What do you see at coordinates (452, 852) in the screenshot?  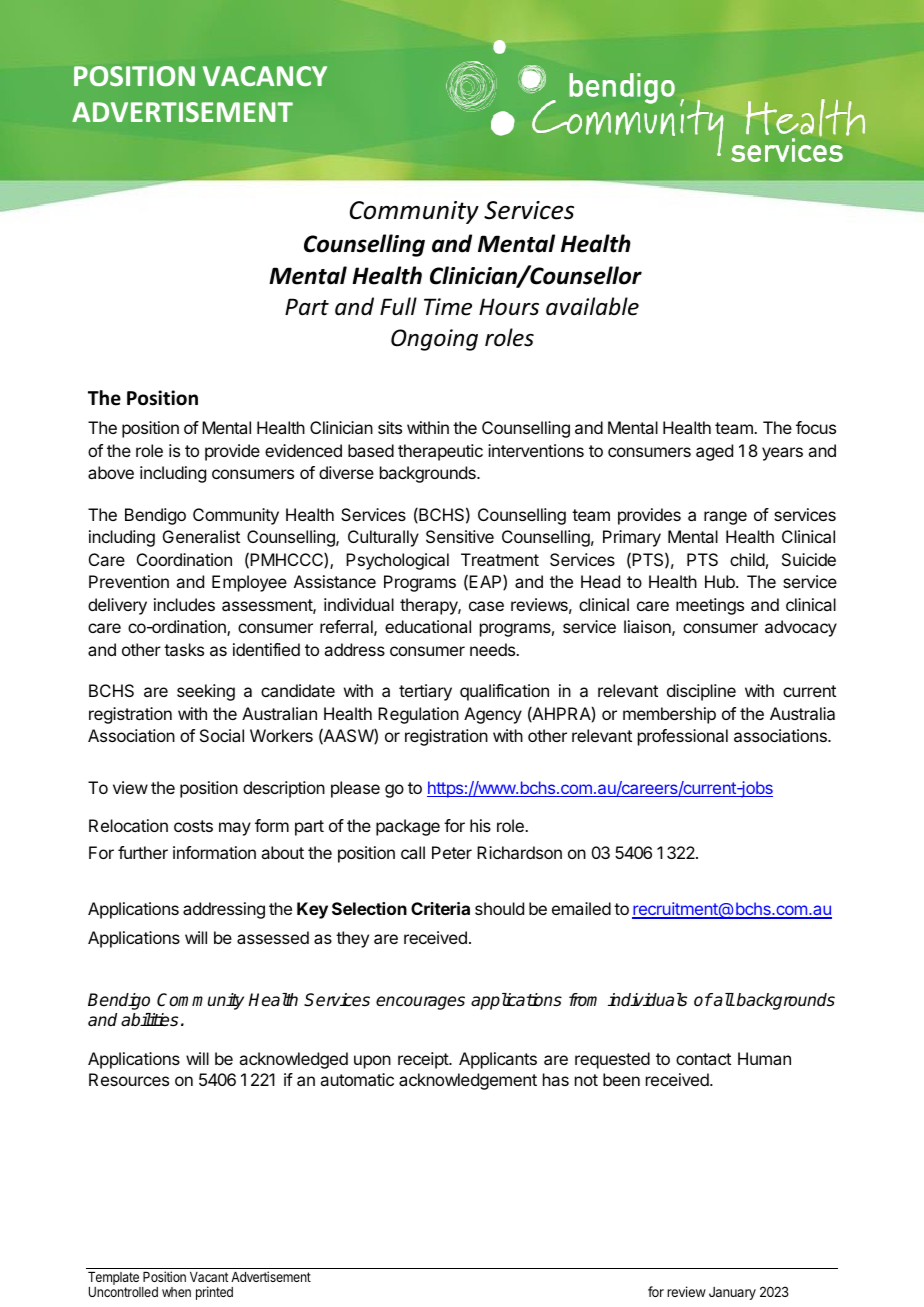 I see `Peter` at bounding box center [452, 852].
